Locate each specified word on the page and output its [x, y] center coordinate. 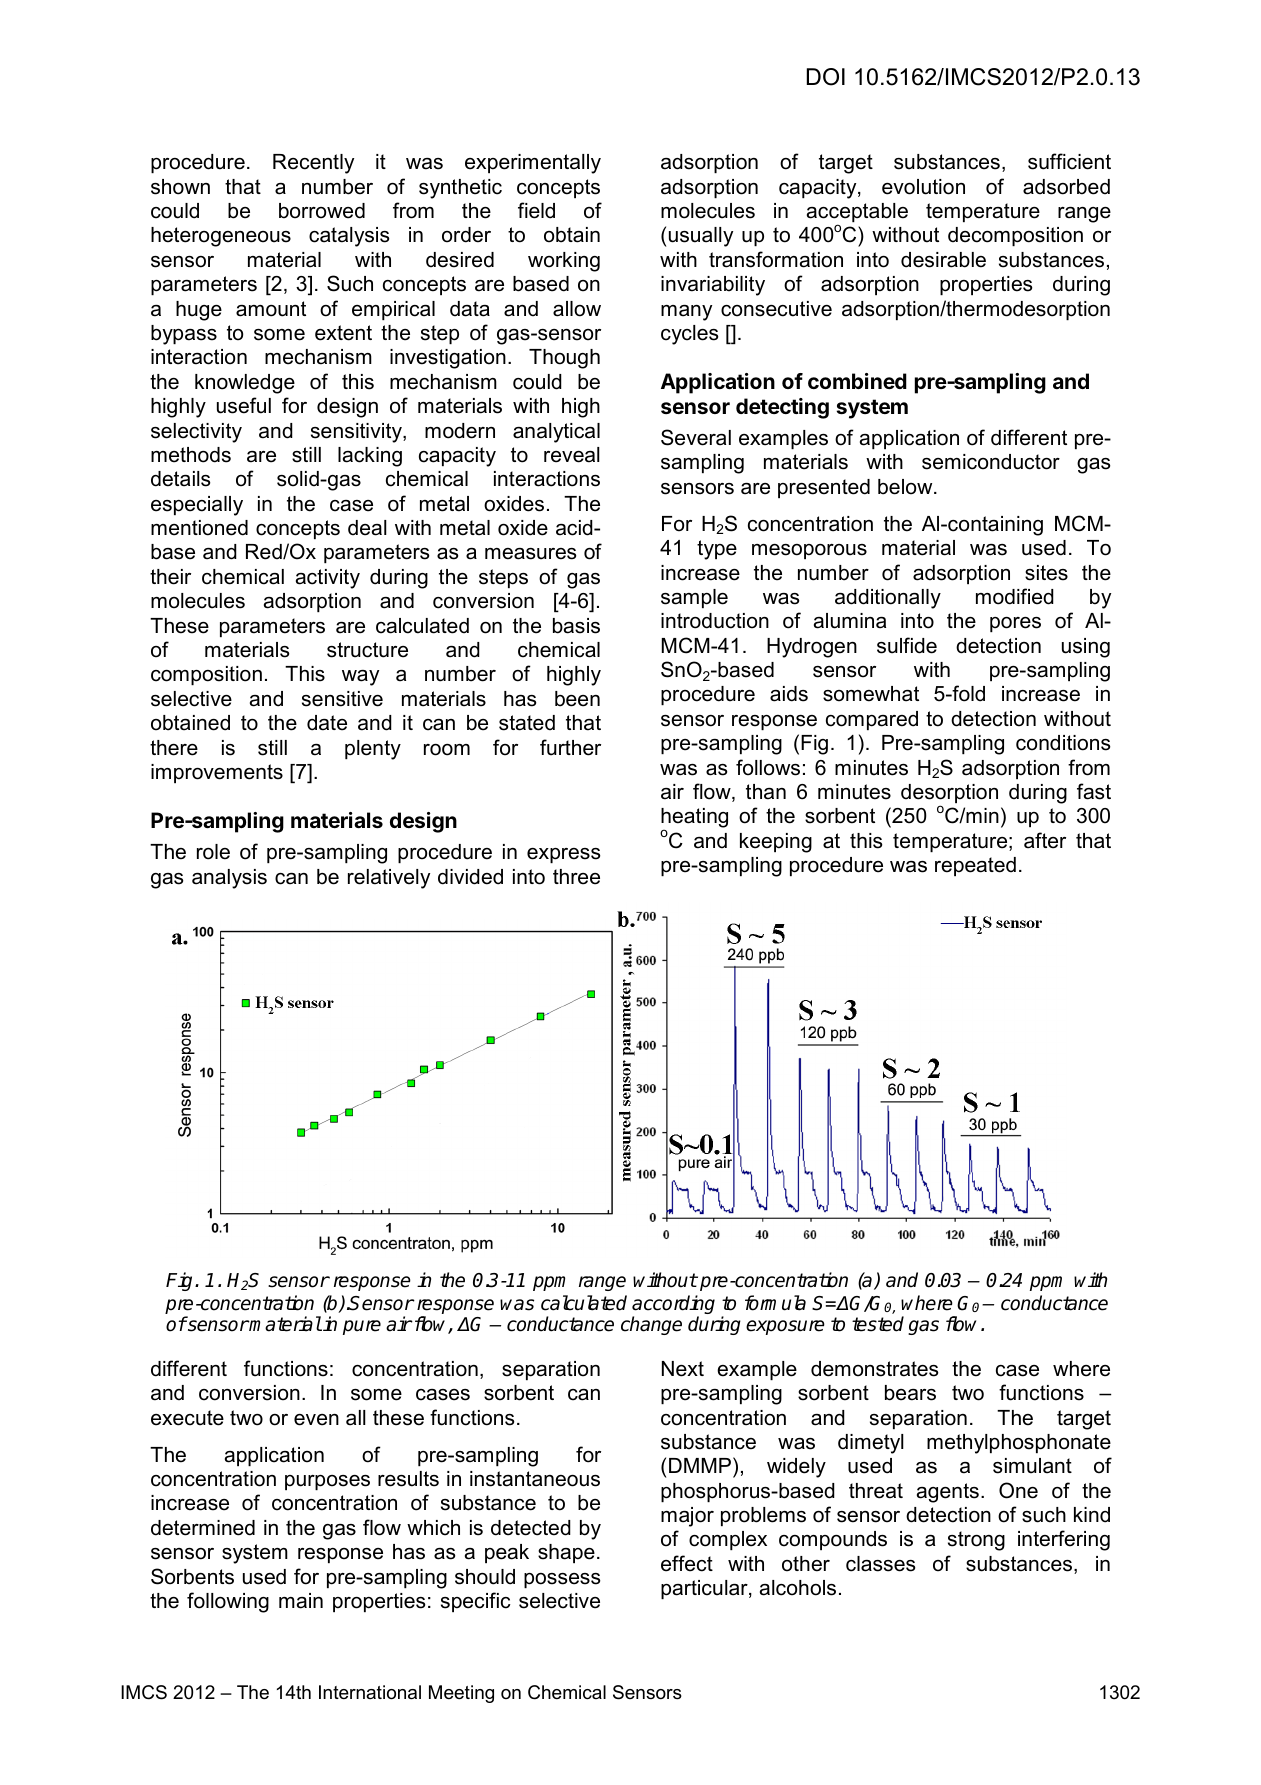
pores [1015, 624]
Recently [313, 164]
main [301, 1601]
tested [878, 1324]
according [673, 1306]
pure [362, 1327]
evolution [923, 187]
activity [328, 579]
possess [562, 1580]
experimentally [533, 164]
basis [576, 626]
